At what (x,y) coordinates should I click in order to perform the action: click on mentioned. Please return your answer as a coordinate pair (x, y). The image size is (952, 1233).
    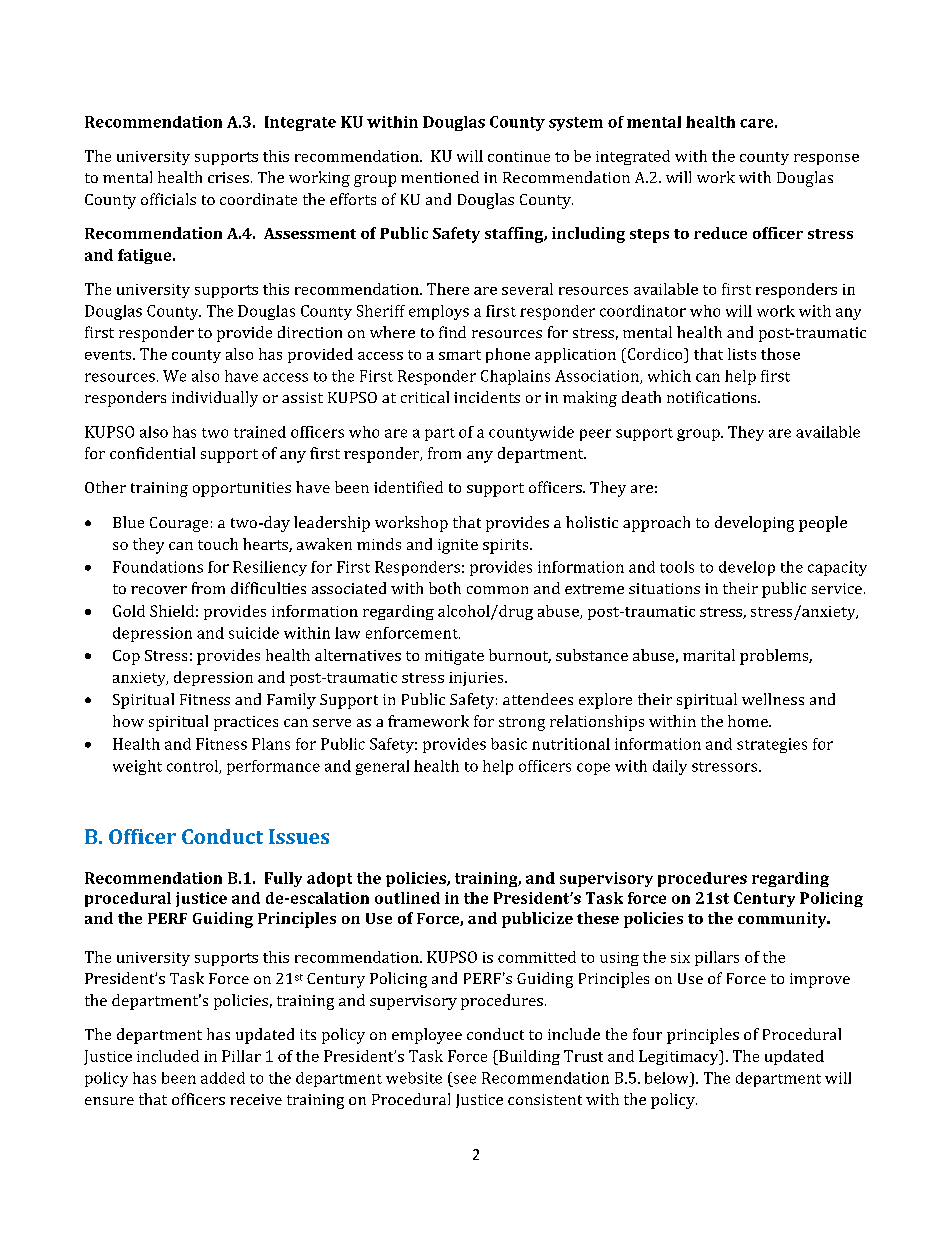
    Looking at the image, I should click on (440, 177).
